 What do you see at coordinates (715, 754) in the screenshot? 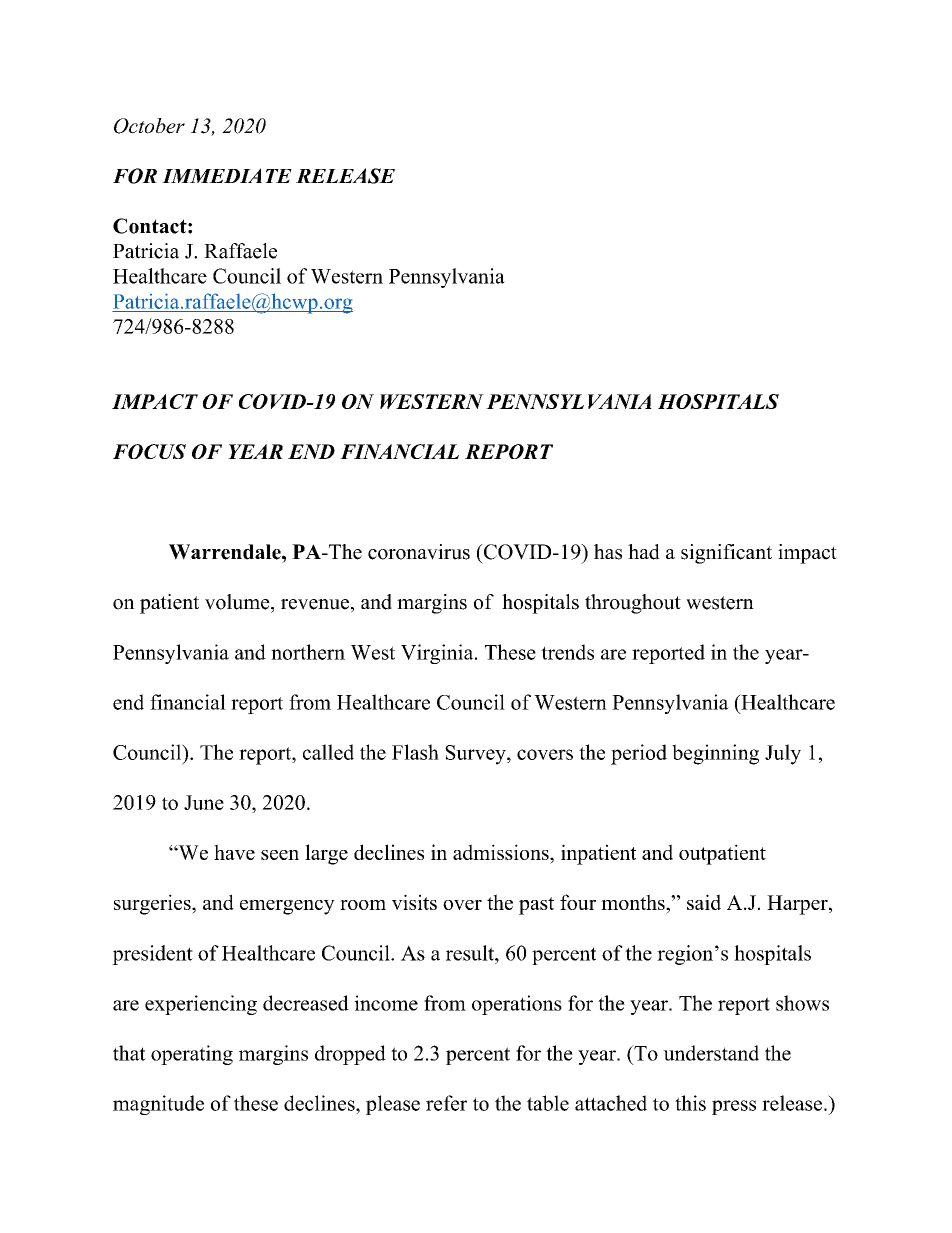
I see `beginning` at bounding box center [715, 754].
